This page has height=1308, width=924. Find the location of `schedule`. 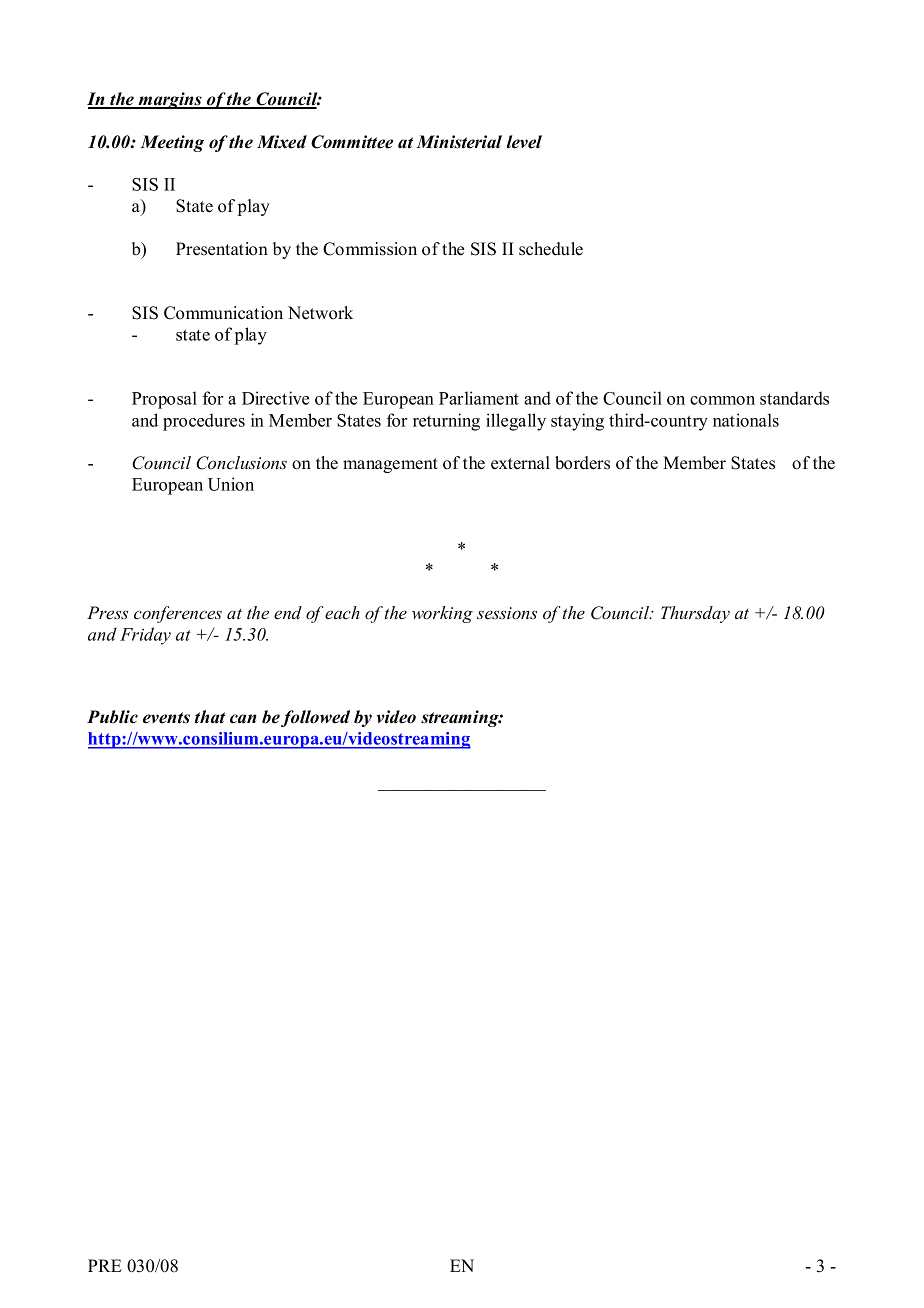

schedule is located at coordinates (551, 249).
